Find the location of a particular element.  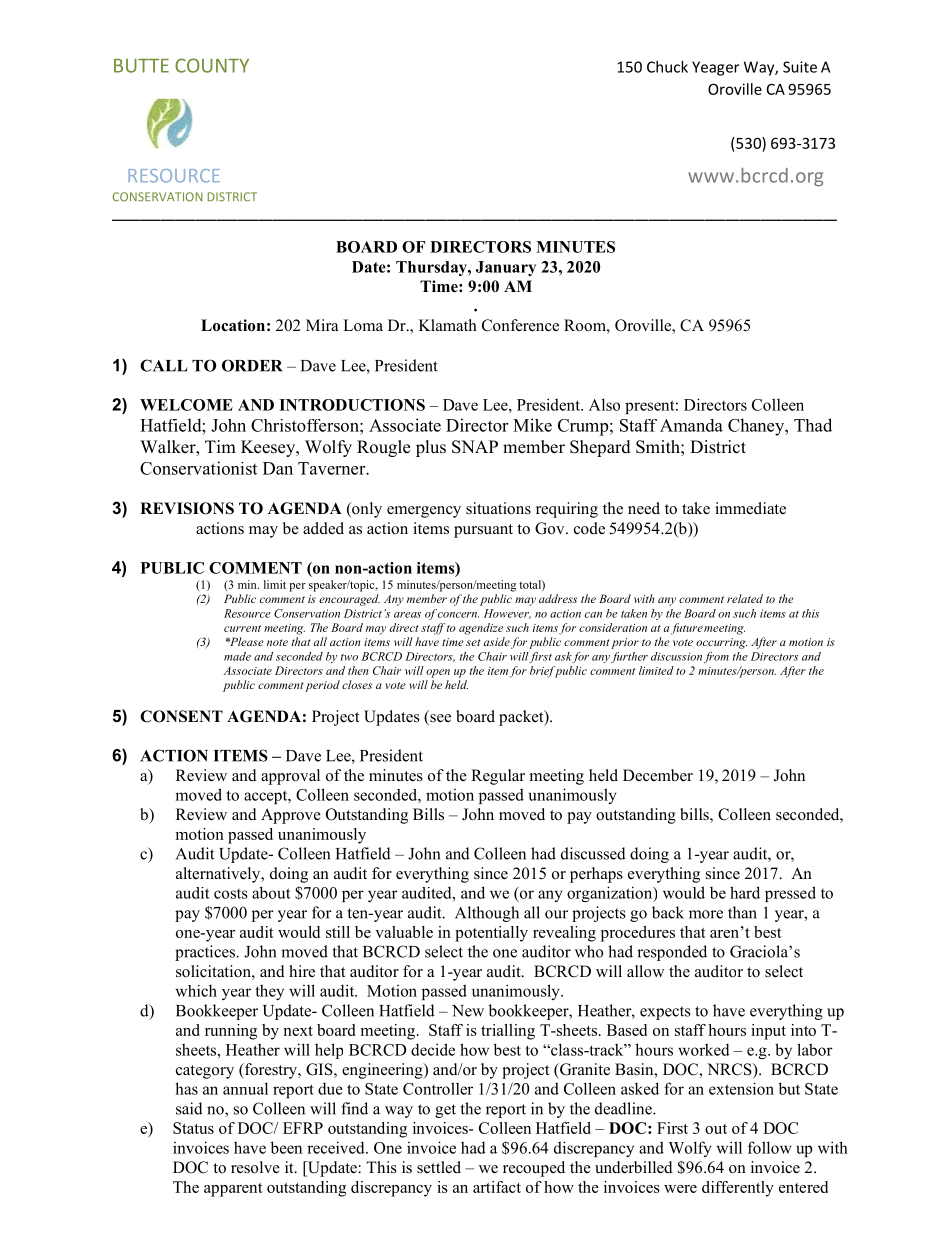

settled is located at coordinates (439, 1167).
